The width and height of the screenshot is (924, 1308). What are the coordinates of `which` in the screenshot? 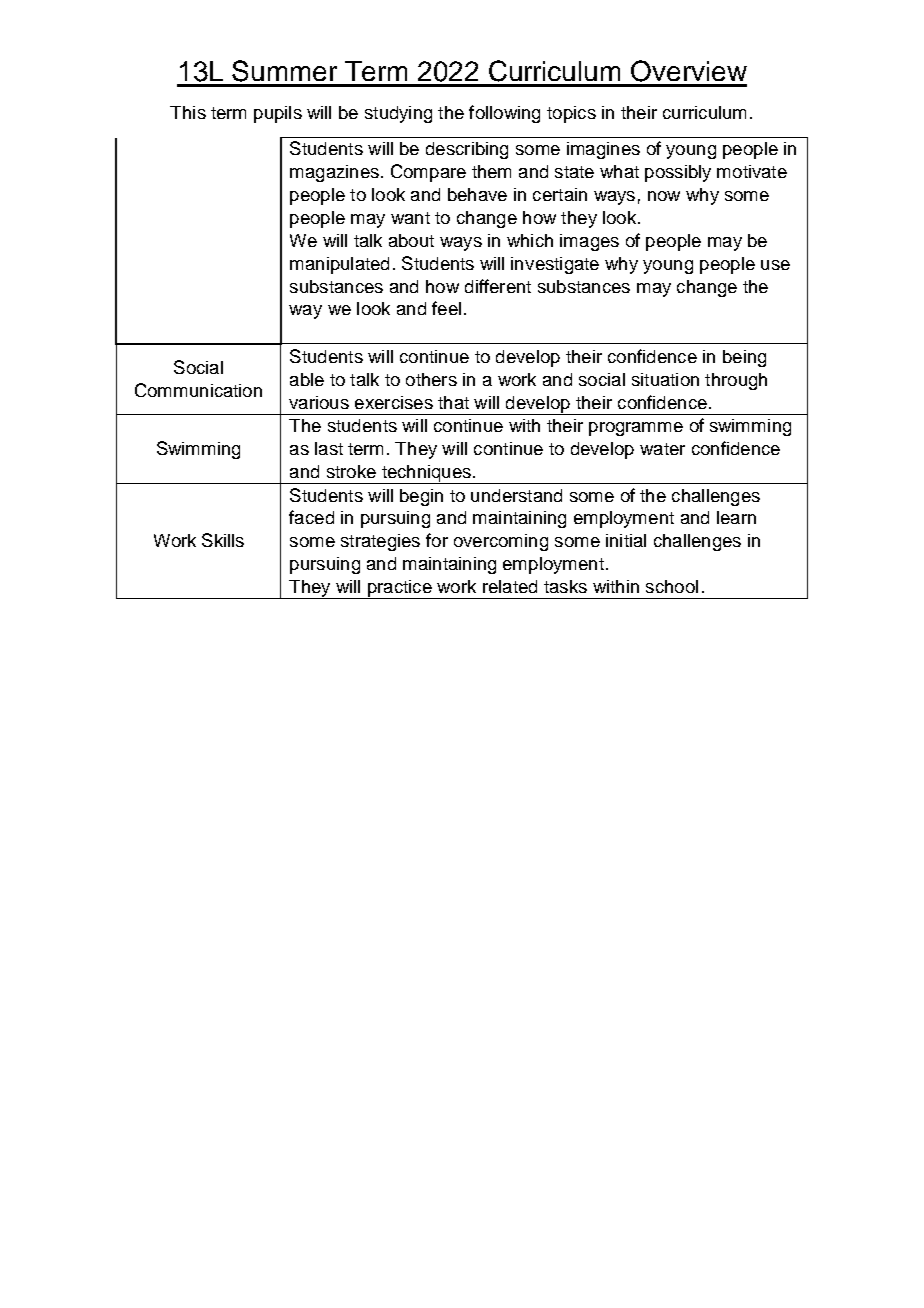 It's located at (530, 240).
